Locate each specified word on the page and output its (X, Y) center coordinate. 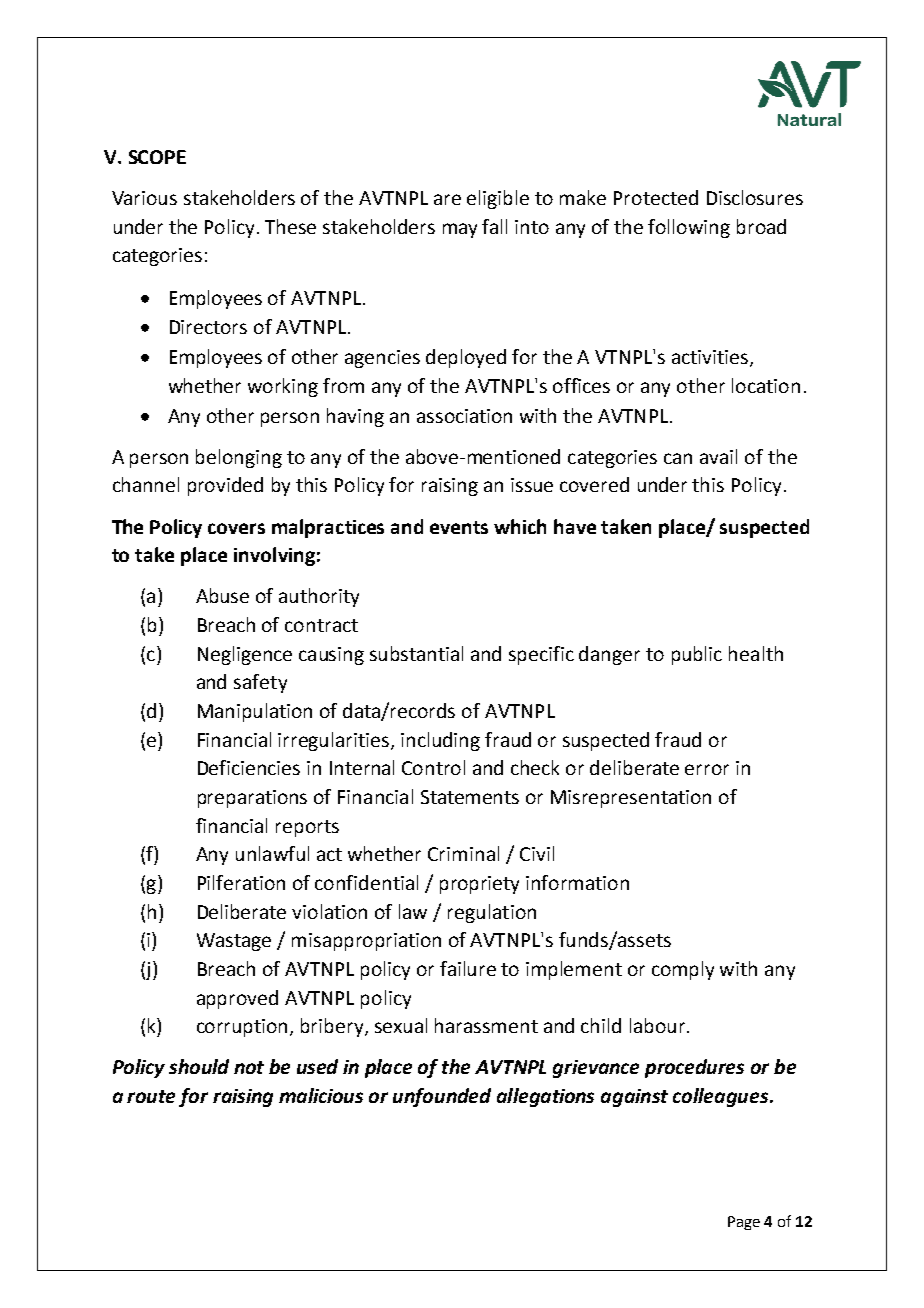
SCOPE (157, 157)
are (447, 199)
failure (468, 968)
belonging (239, 458)
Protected (656, 197)
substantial (416, 653)
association (464, 416)
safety (260, 683)
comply (683, 970)
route (151, 1096)
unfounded (442, 1097)
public (697, 655)
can (678, 458)
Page (744, 1223)
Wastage (234, 942)
